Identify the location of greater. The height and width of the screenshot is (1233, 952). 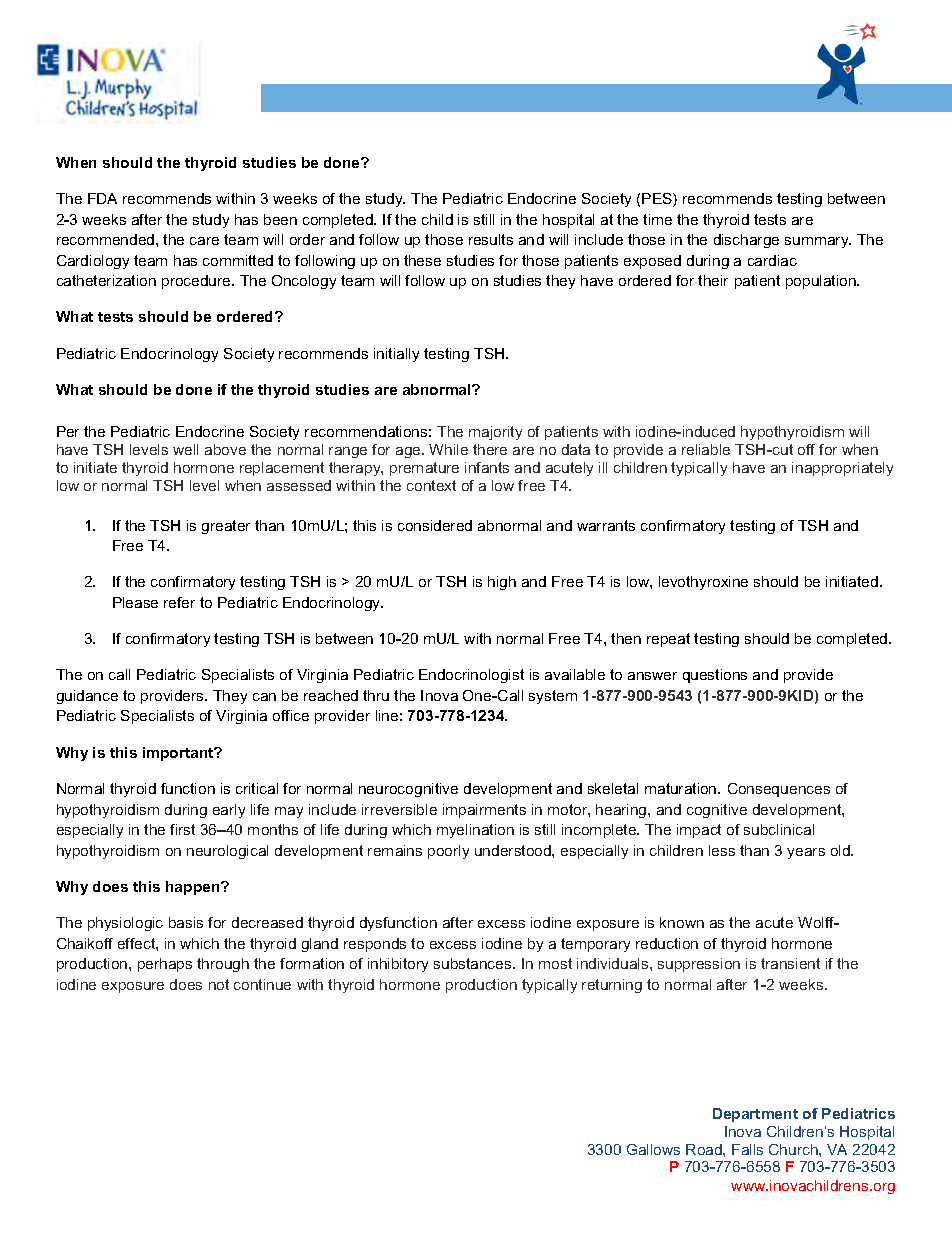
(226, 527).
